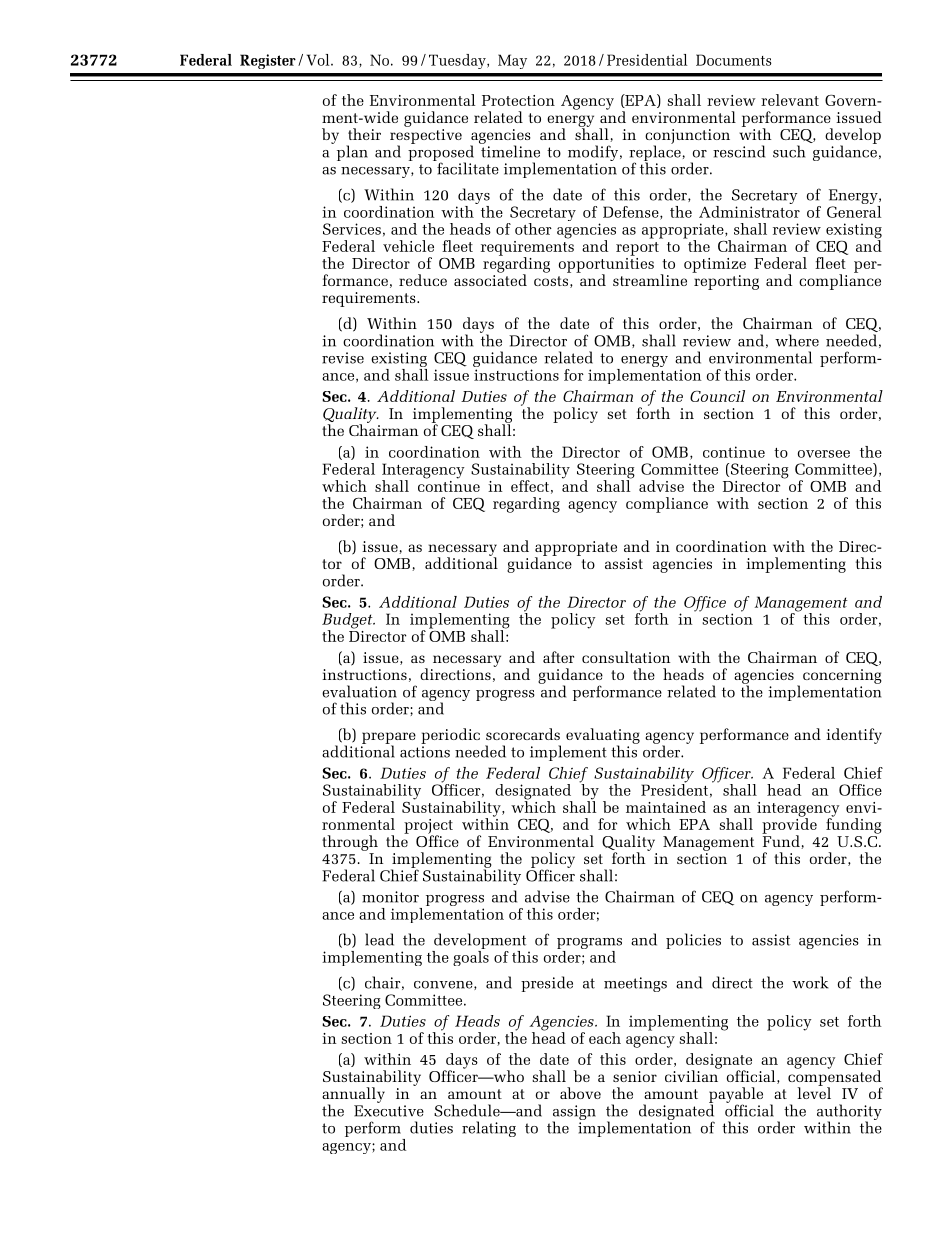 Image resolution: width=952 pixels, height=1233 pixels. I want to click on oversee, so click(824, 454).
